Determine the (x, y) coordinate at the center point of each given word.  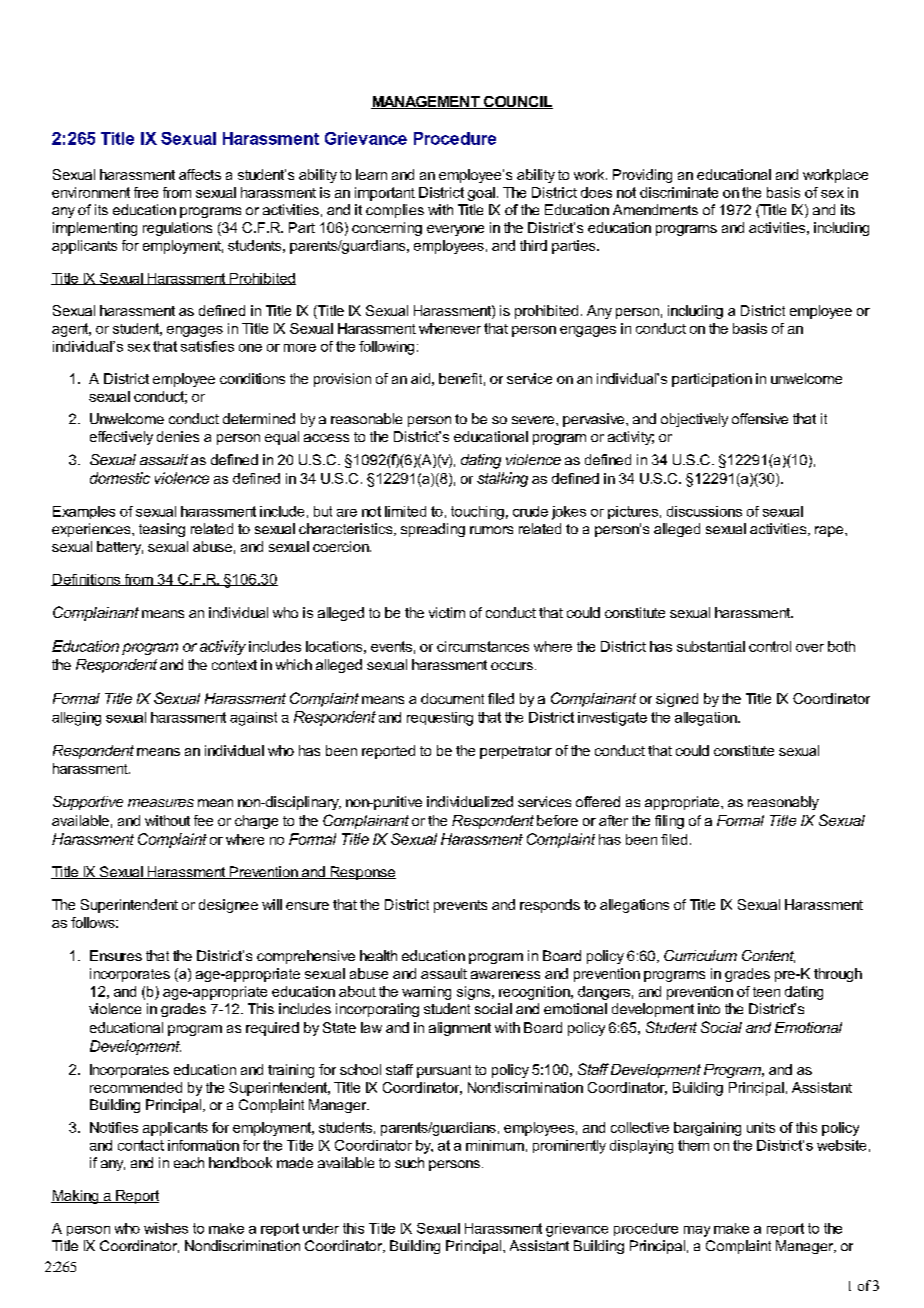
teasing (162, 530)
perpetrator (516, 752)
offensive (760, 418)
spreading (433, 530)
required (272, 1029)
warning (426, 993)
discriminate (679, 192)
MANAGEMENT (426, 102)
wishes (166, 1228)
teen (766, 992)
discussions (704, 511)
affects (200, 174)
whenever (450, 328)
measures (161, 803)
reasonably (783, 803)
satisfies (207, 346)
